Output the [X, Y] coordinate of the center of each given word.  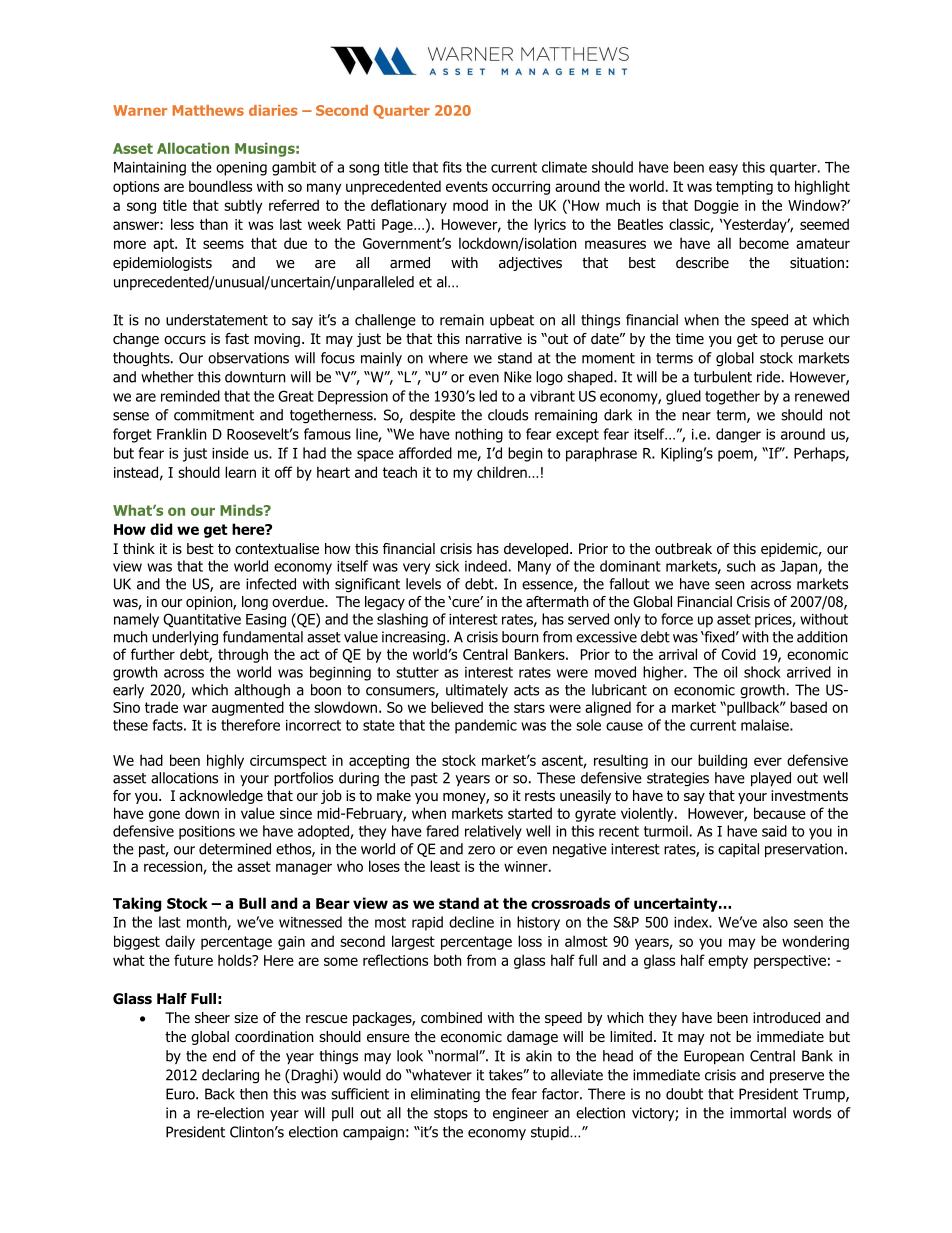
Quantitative [202, 620]
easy [723, 170]
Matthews [208, 110]
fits [452, 167]
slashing [402, 620]
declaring [230, 1076]
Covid [738, 654]
